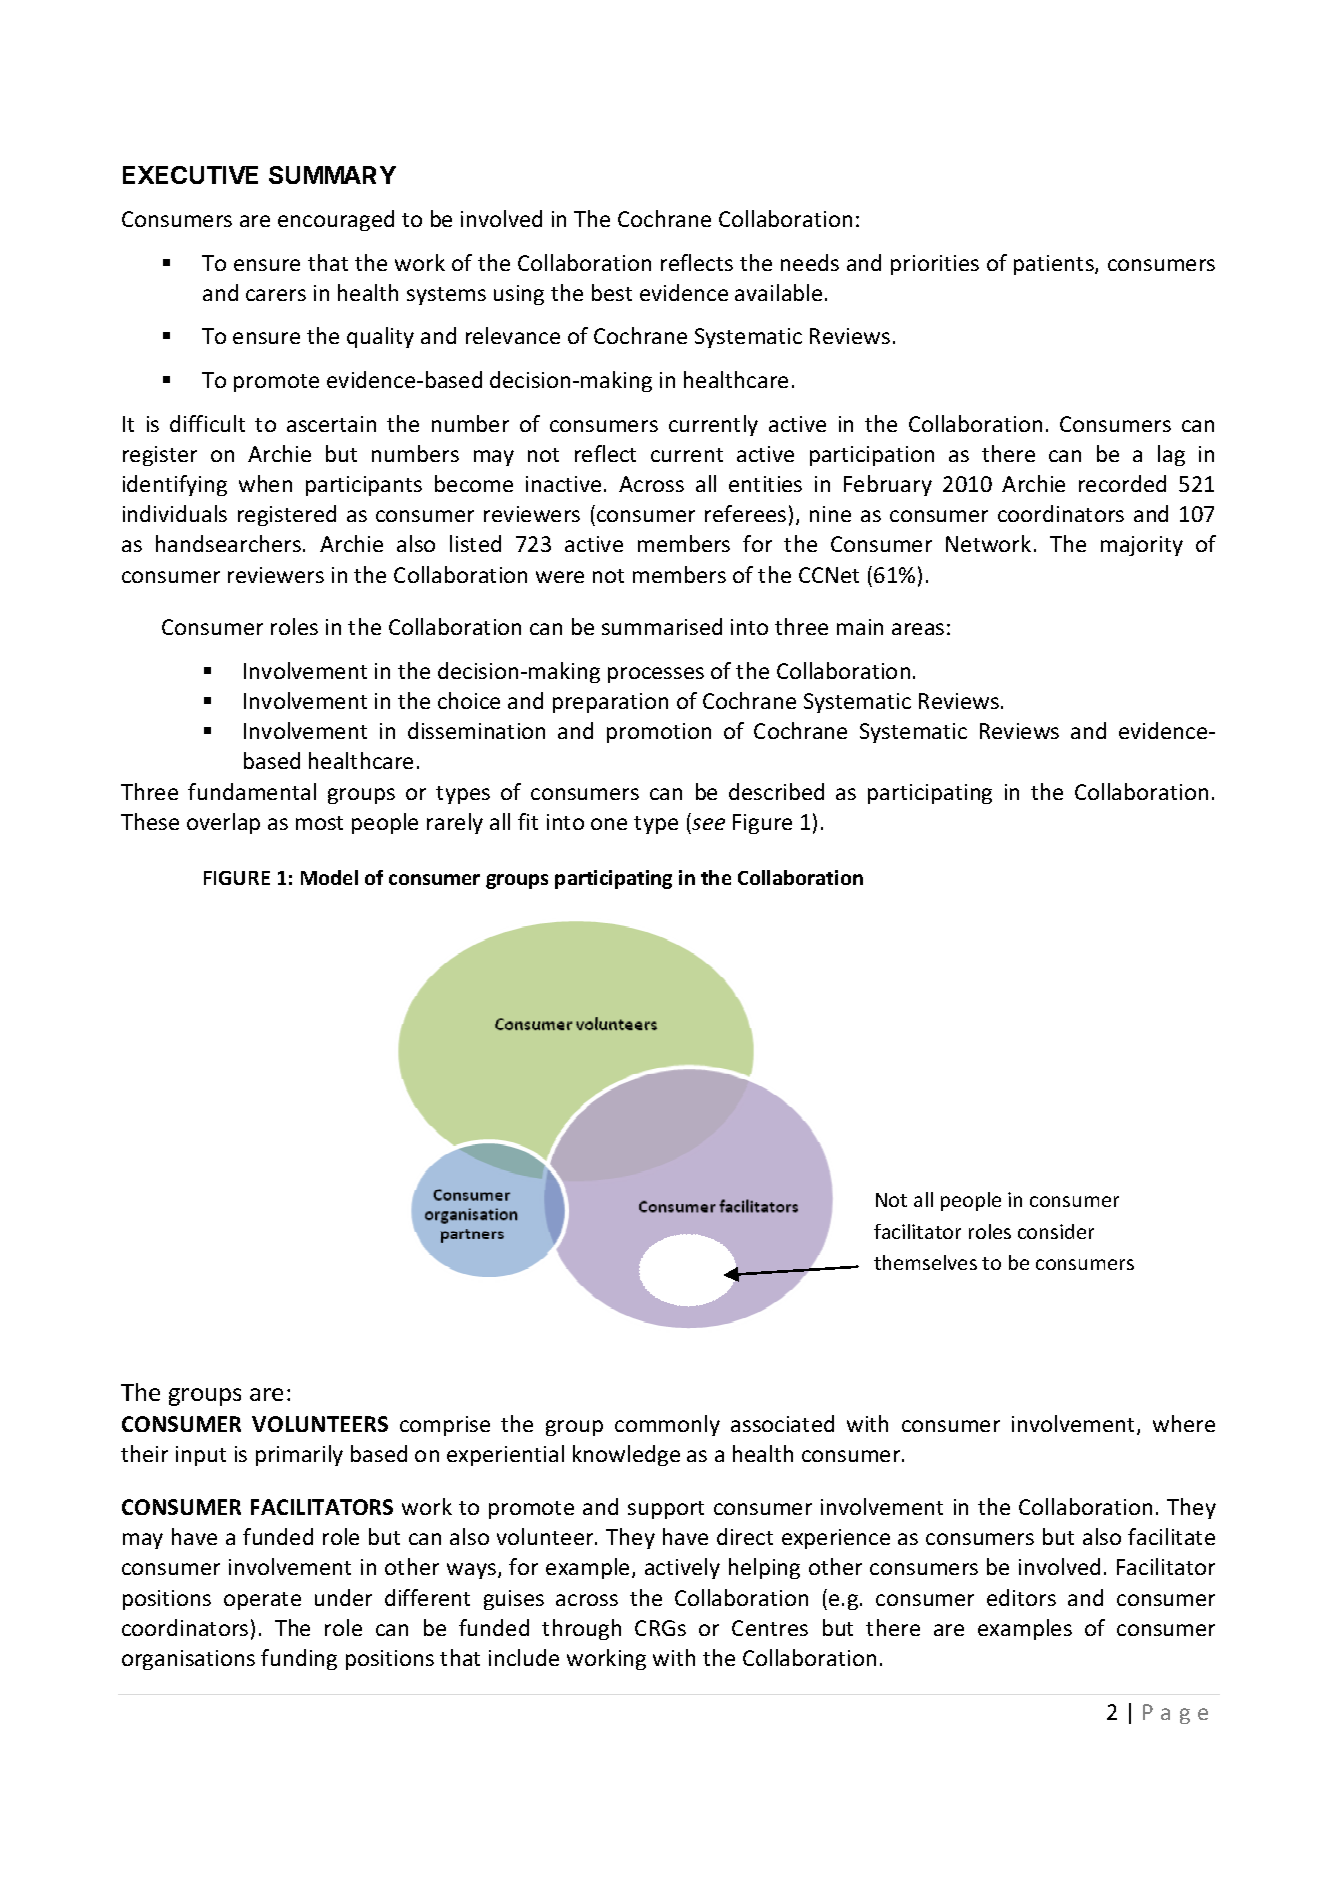 The width and height of the screenshot is (1337, 1893). Describe the element at coordinates (1056, 1231) in the screenshot. I see `consider` at that location.
